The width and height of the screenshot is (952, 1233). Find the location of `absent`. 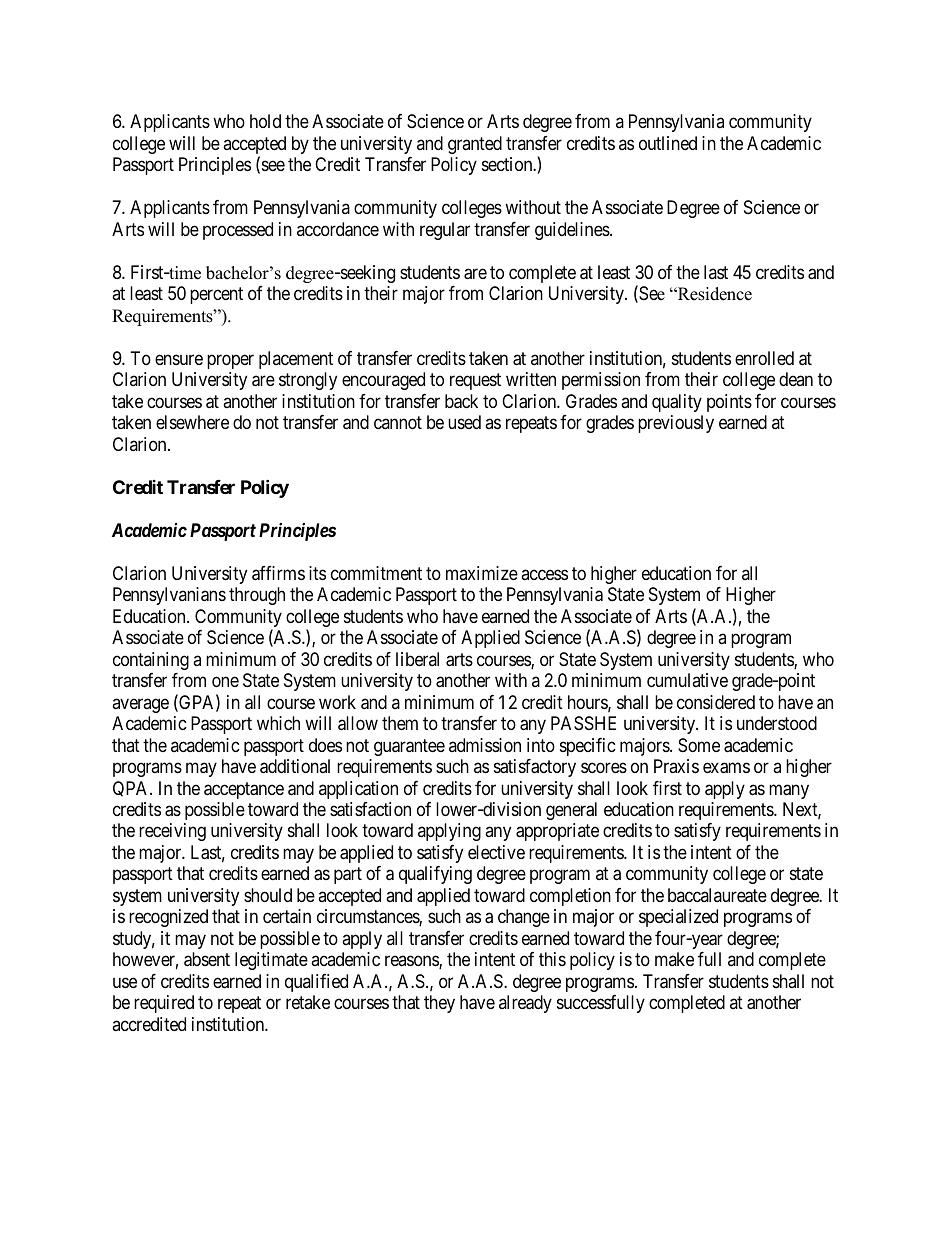

absent is located at coordinates (207, 959).
